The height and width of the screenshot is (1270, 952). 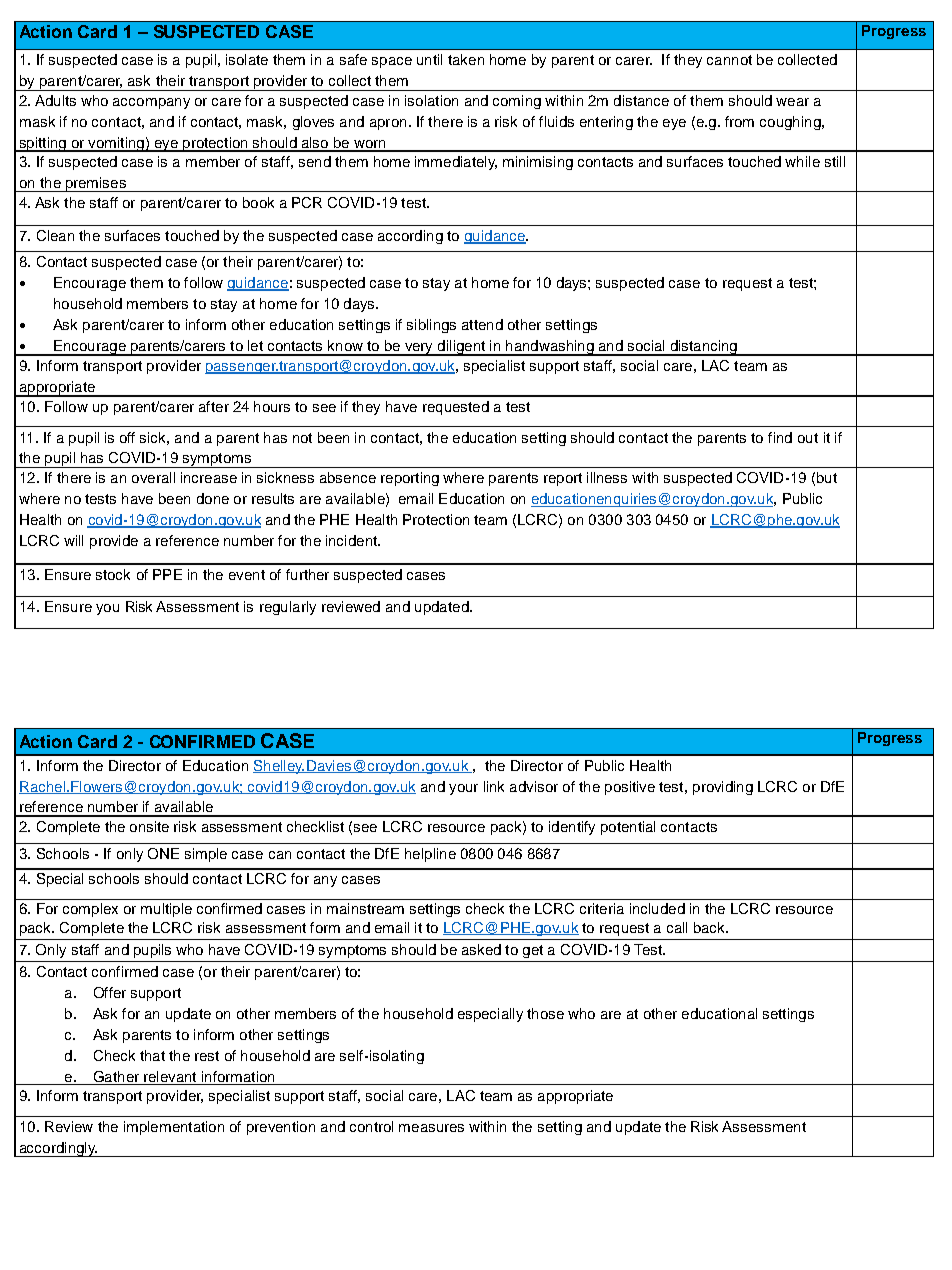 I want to click on isolation, so click(x=431, y=100).
